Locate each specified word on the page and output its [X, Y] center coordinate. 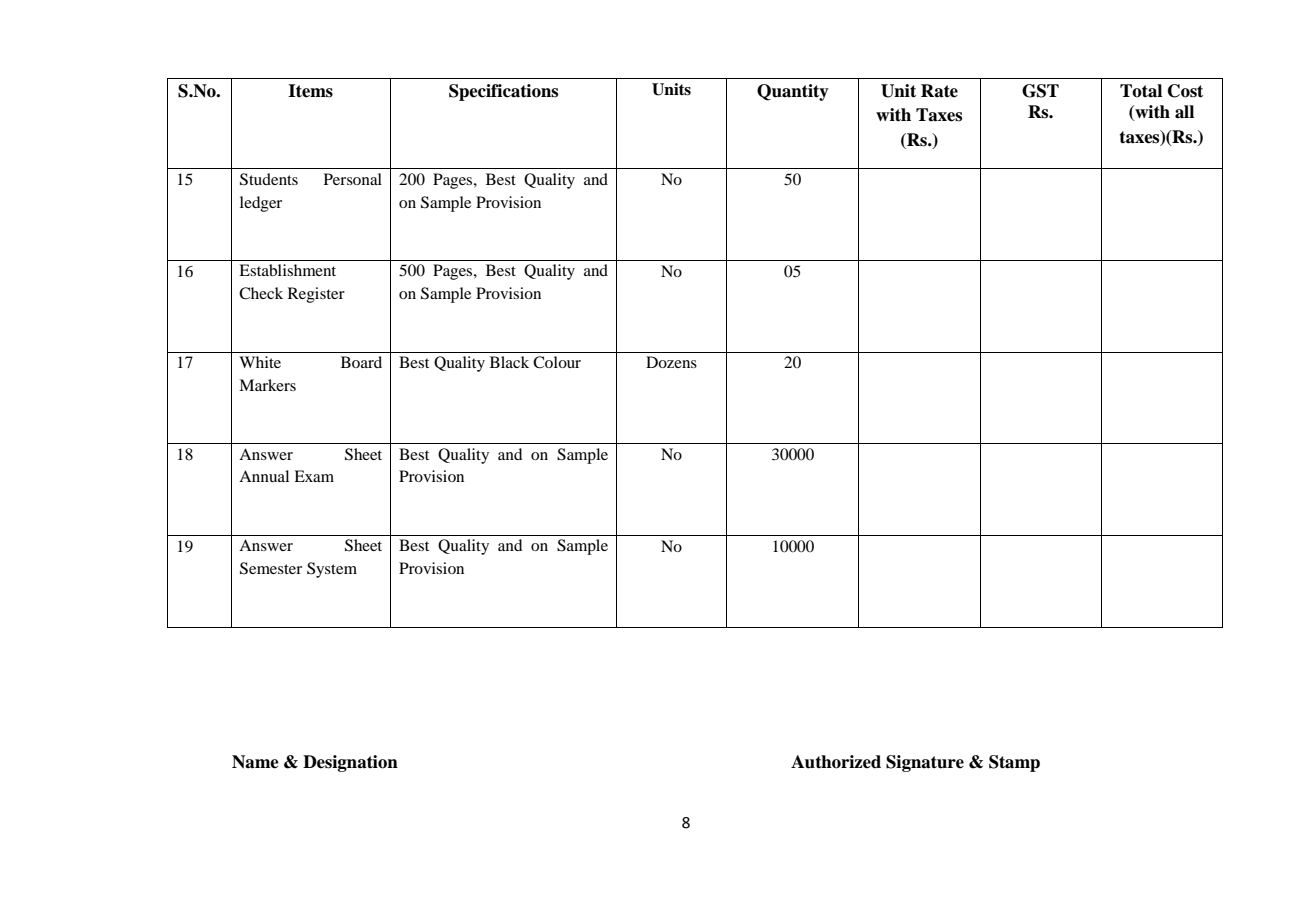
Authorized [836, 762]
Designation [350, 763]
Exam [314, 476]
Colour [557, 362]
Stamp [1014, 763]
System [332, 570]
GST [1040, 91]
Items [310, 91]
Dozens [671, 362]
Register [316, 295]
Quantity [793, 92]
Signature [925, 763]
